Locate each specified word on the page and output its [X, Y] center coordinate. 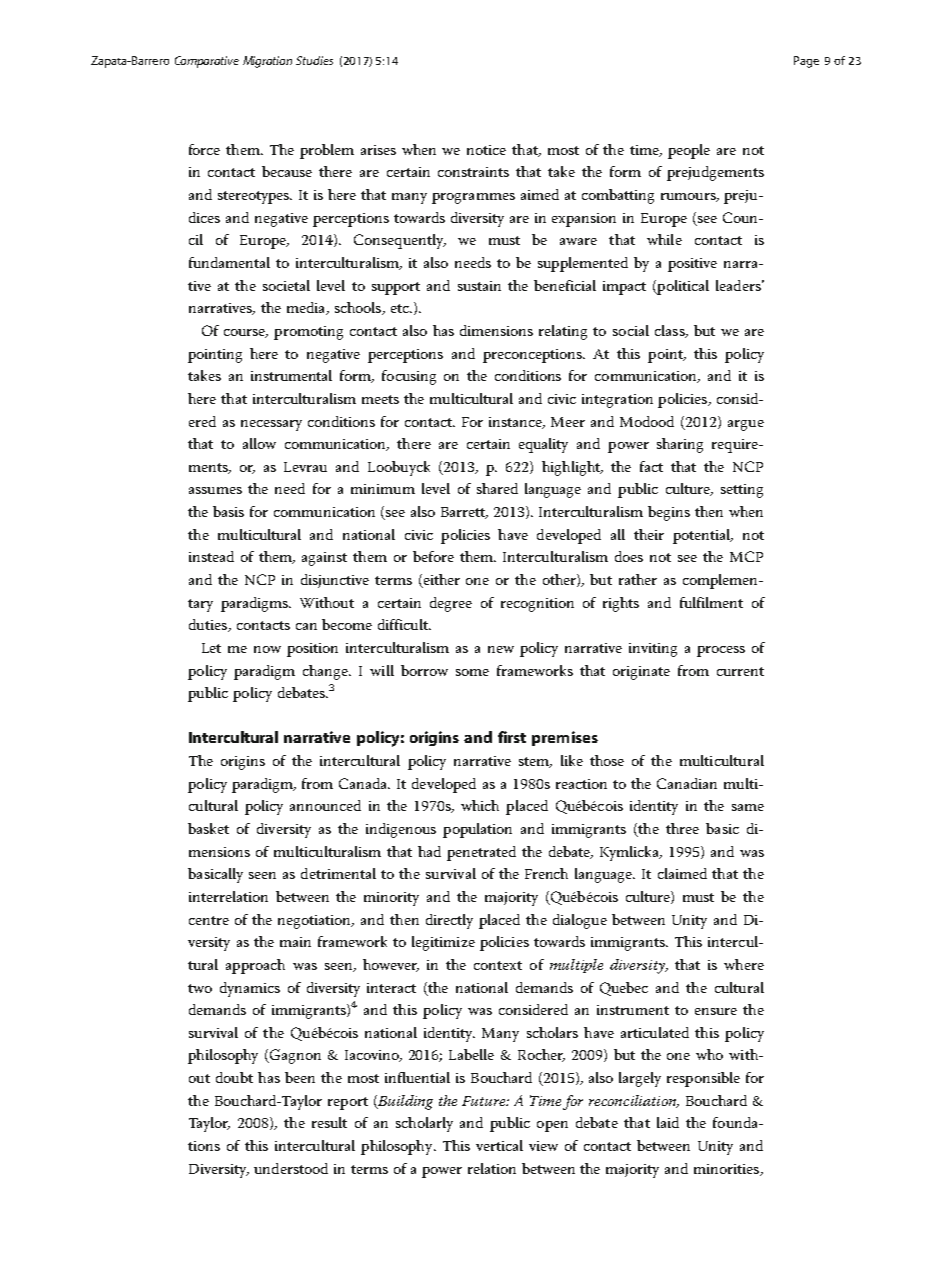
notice [486, 150]
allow [259, 443]
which [480, 805]
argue [746, 425]
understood [291, 1168]
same [748, 807]
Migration [267, 62]
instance [517, 423]
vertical [499, 1145]
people [689, 151]
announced [325, 805]
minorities [728, 1170]
